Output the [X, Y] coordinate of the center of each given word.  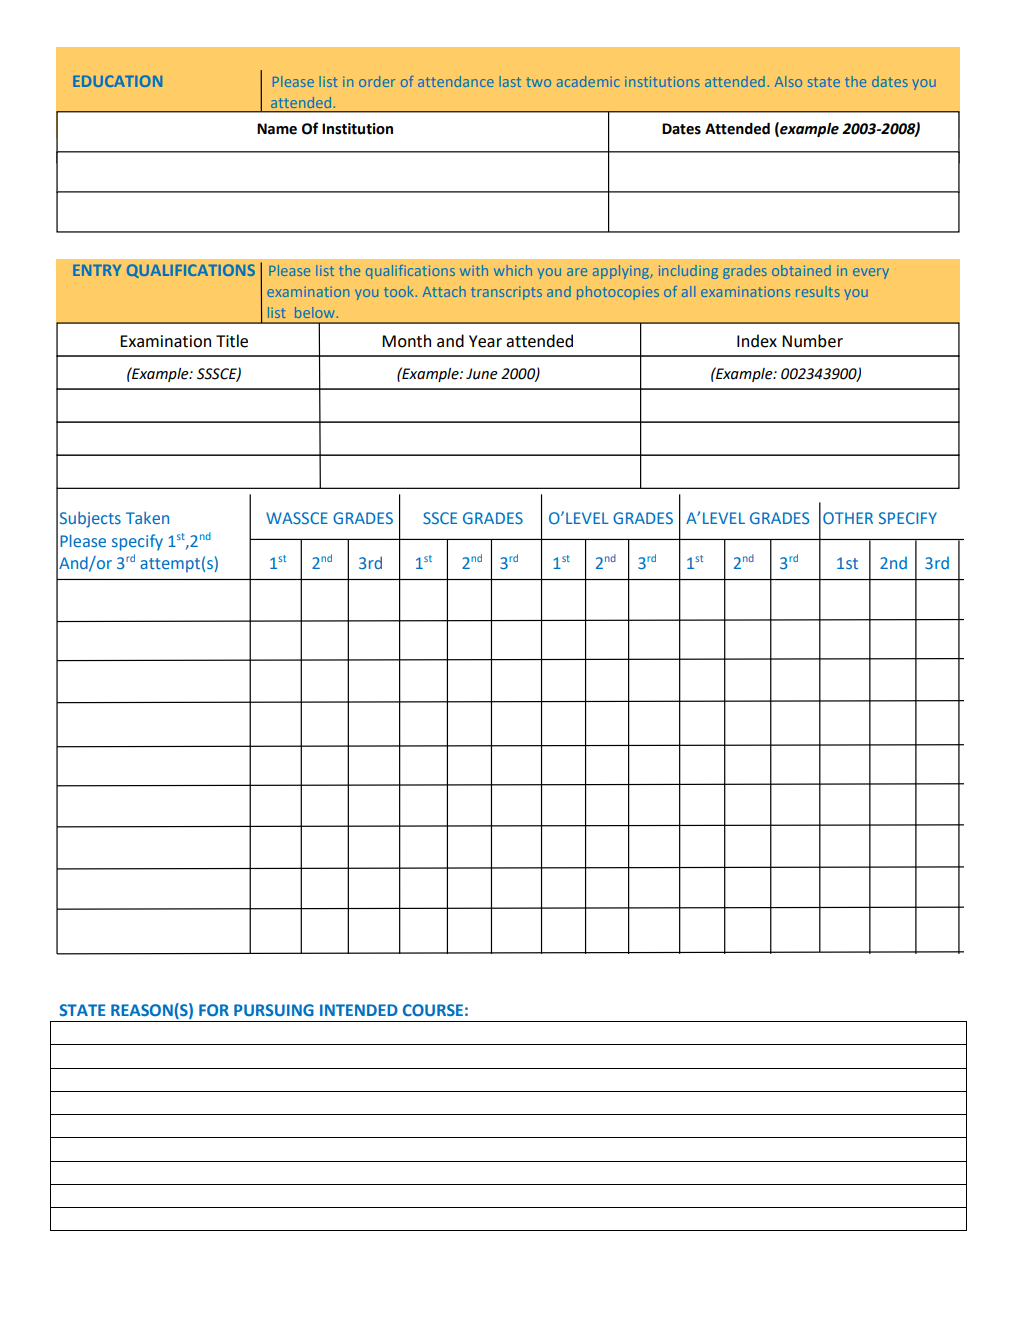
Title [232, 341]
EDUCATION [118, 81]
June [482, 374]
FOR [214, 1010]
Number [812, 341]
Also [788, 81]
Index [757, 341]
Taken [147, 517]
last [510, 81]
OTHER [848, 518]
